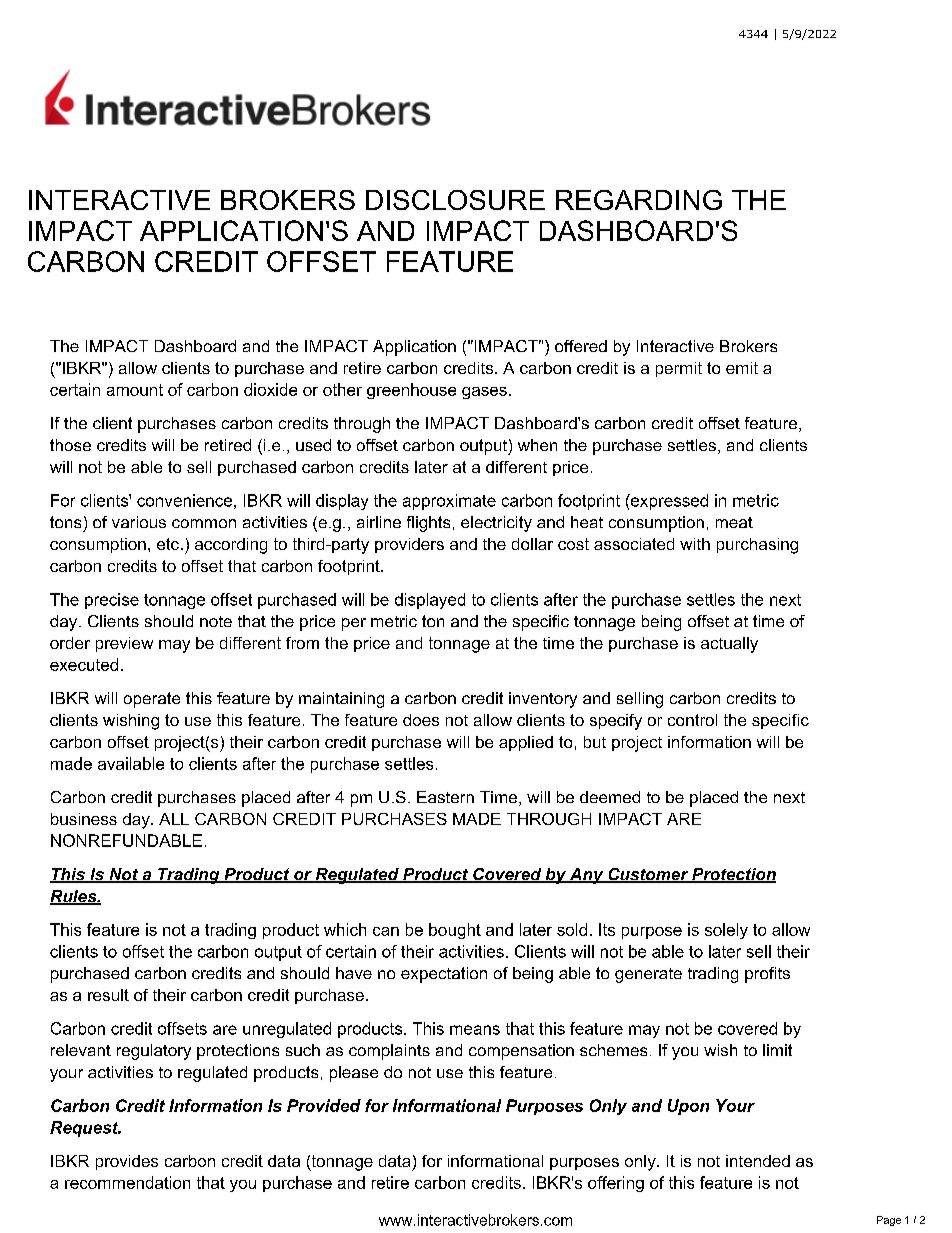 The image size is (952, 1233). What do you see at coordinates (135, 390) in the screenshot?
I see `amount` at bounding box center [135, 390].
